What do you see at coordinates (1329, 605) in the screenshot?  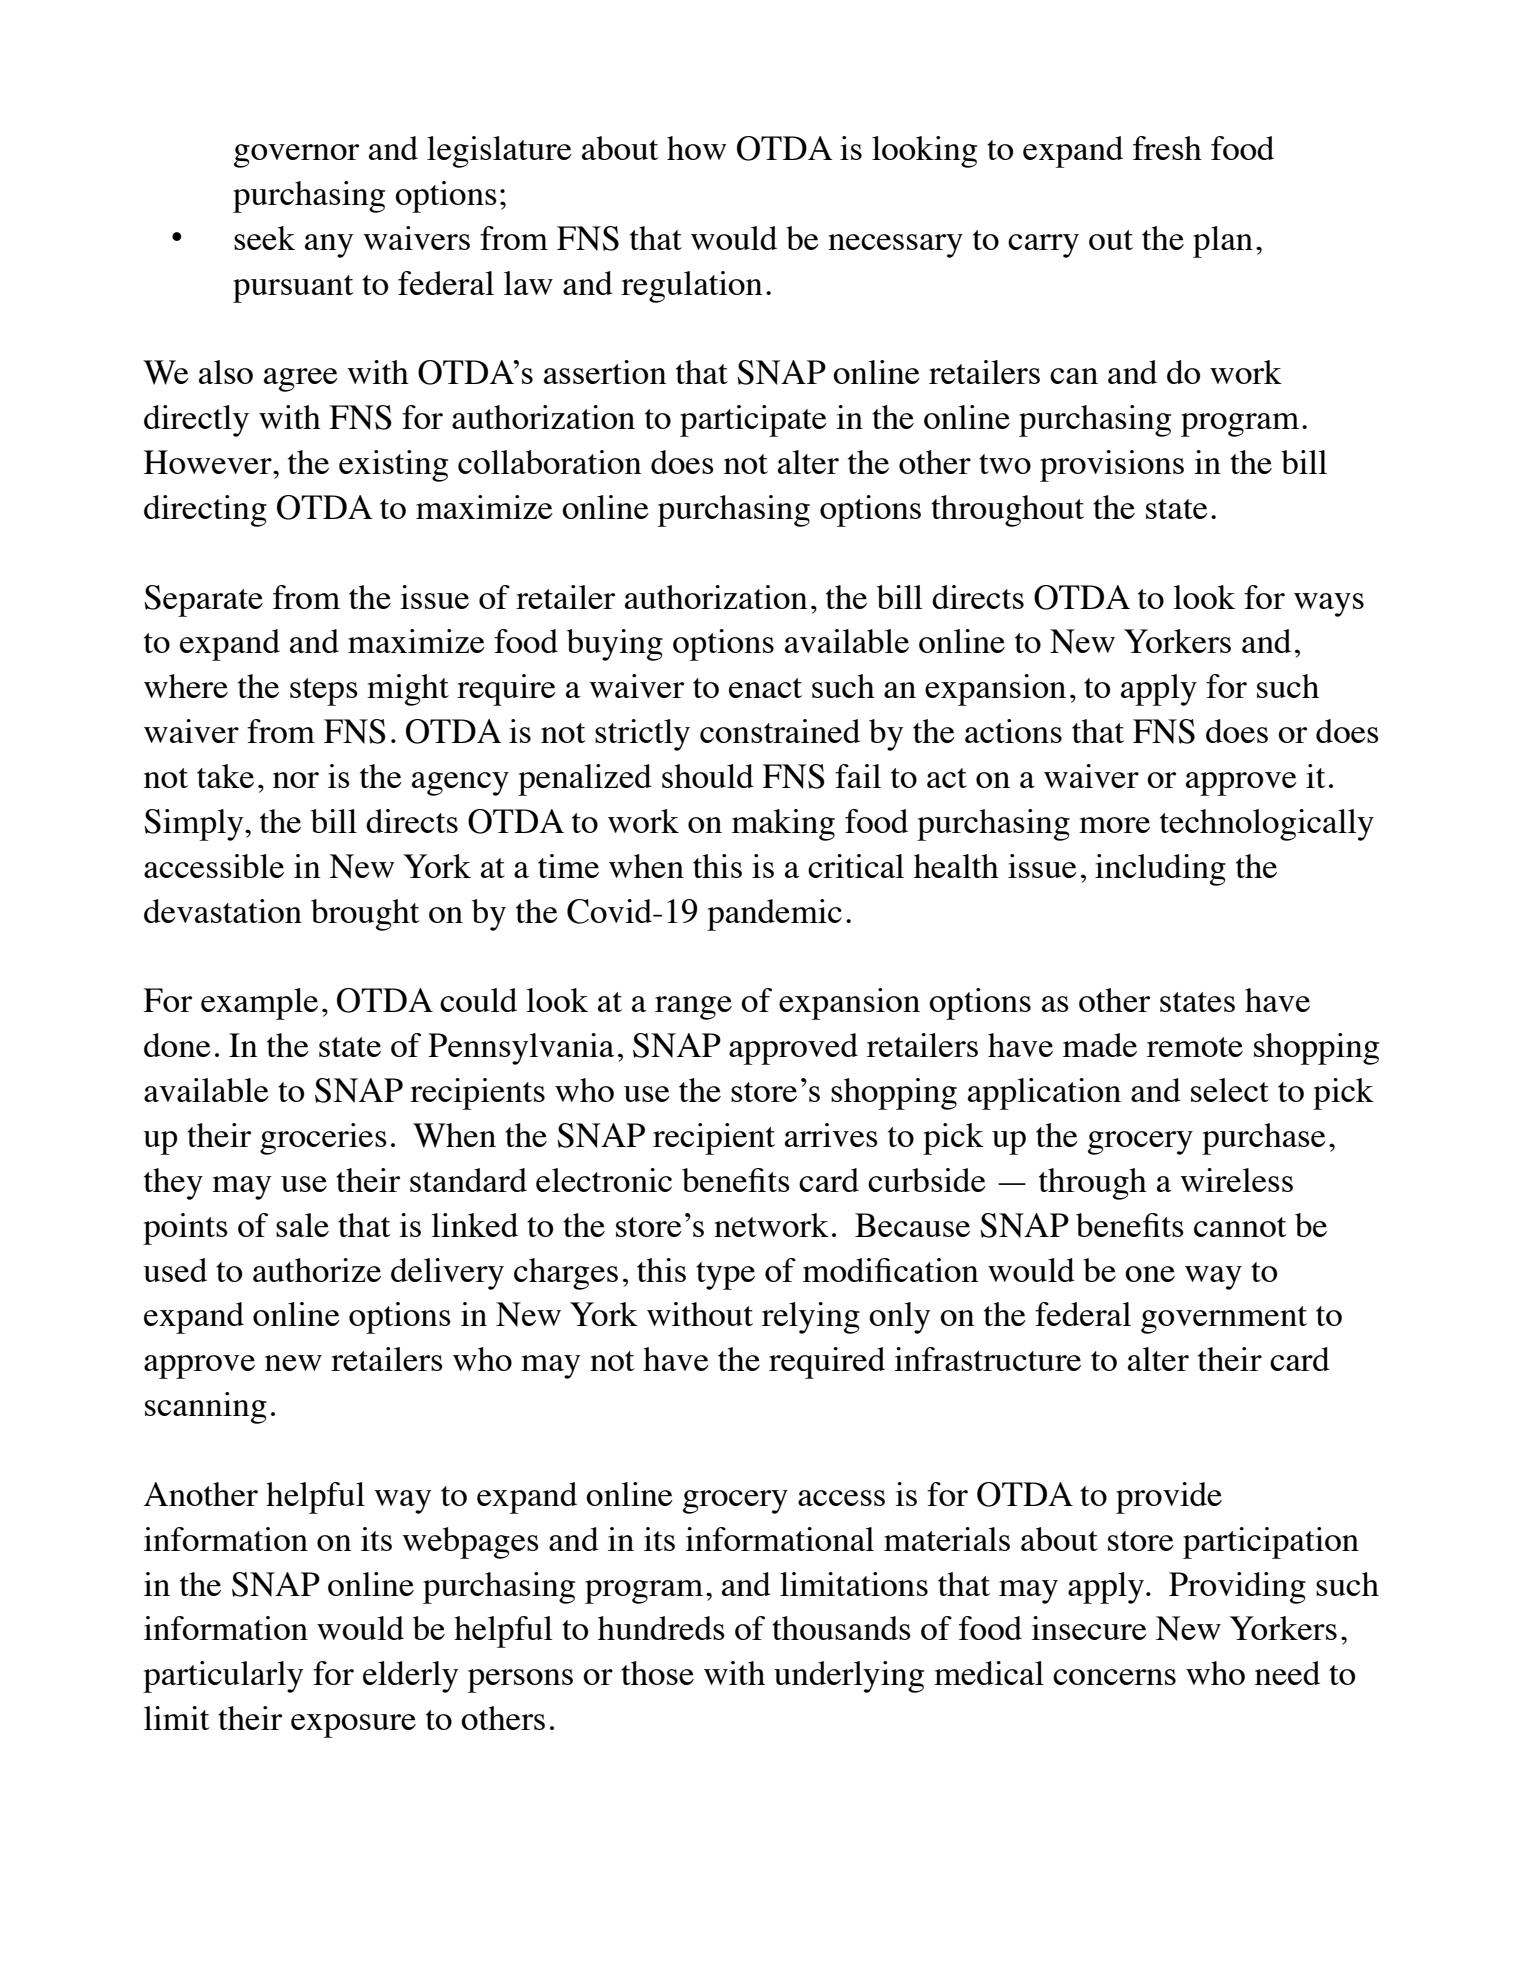 I see `ways` at bounding box center [1329, 605].
